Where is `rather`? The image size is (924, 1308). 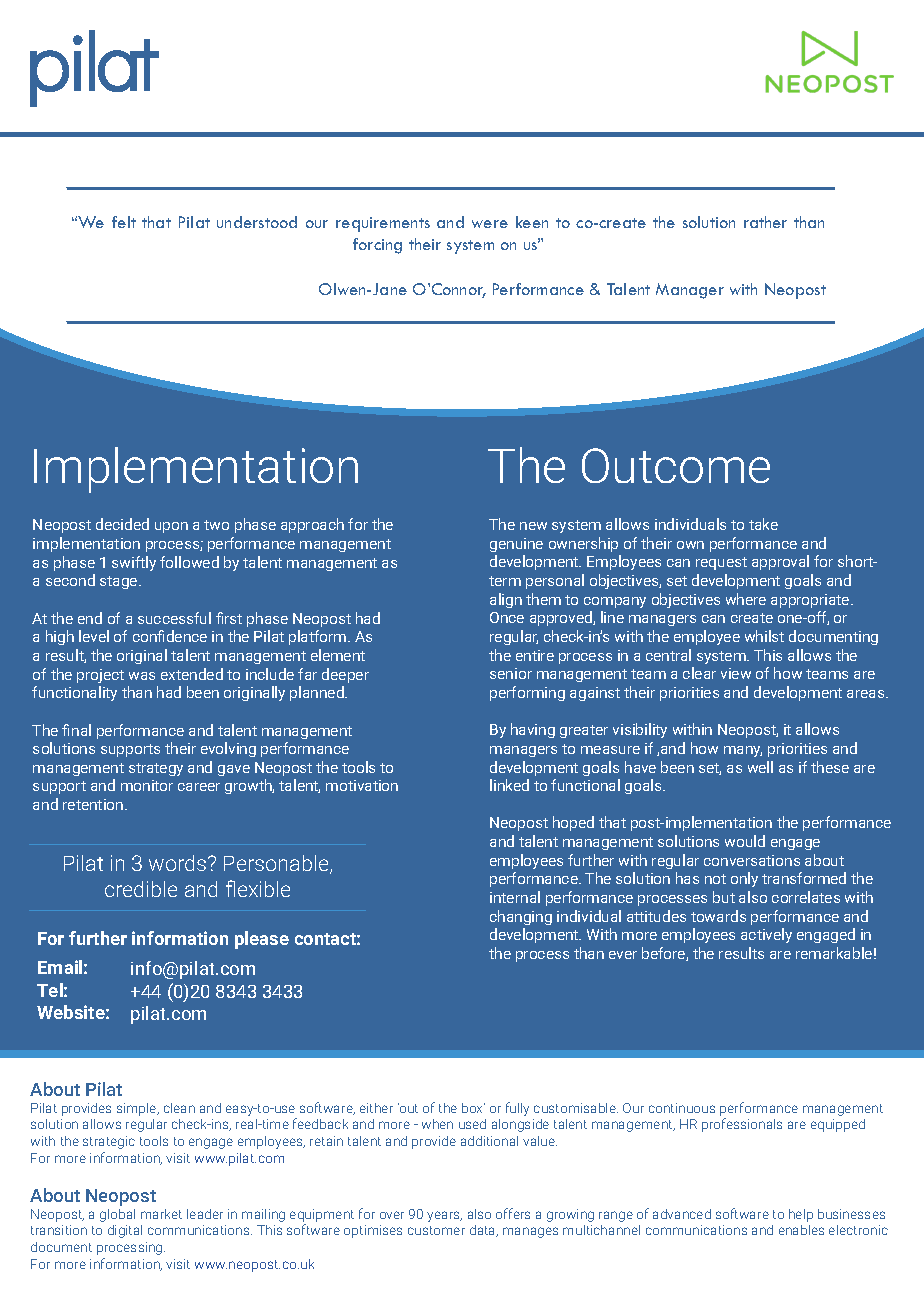 rather is located at coordinates (765, 222).
